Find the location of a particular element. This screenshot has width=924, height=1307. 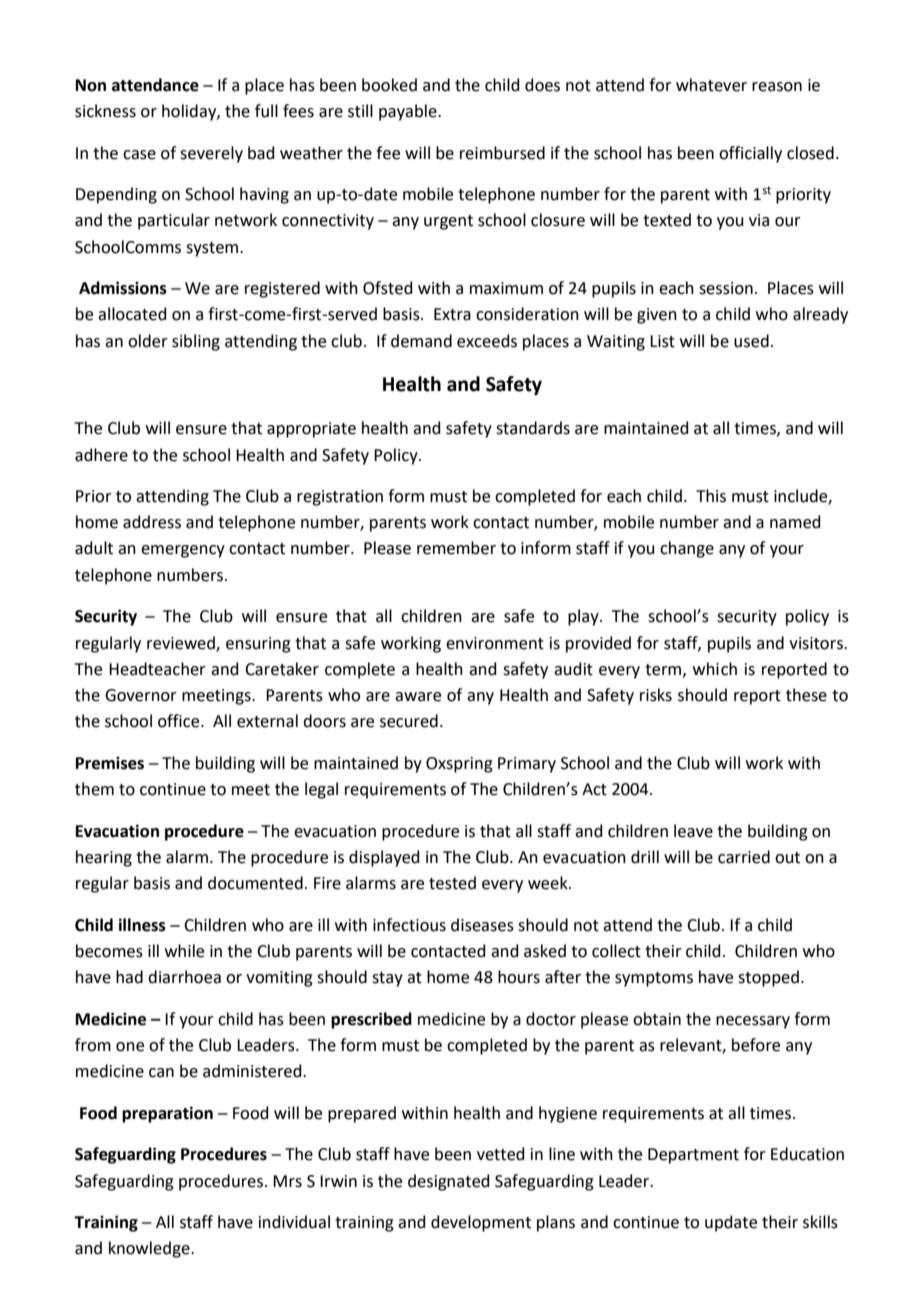

knowledge is located at coordinates (150, 1249).
